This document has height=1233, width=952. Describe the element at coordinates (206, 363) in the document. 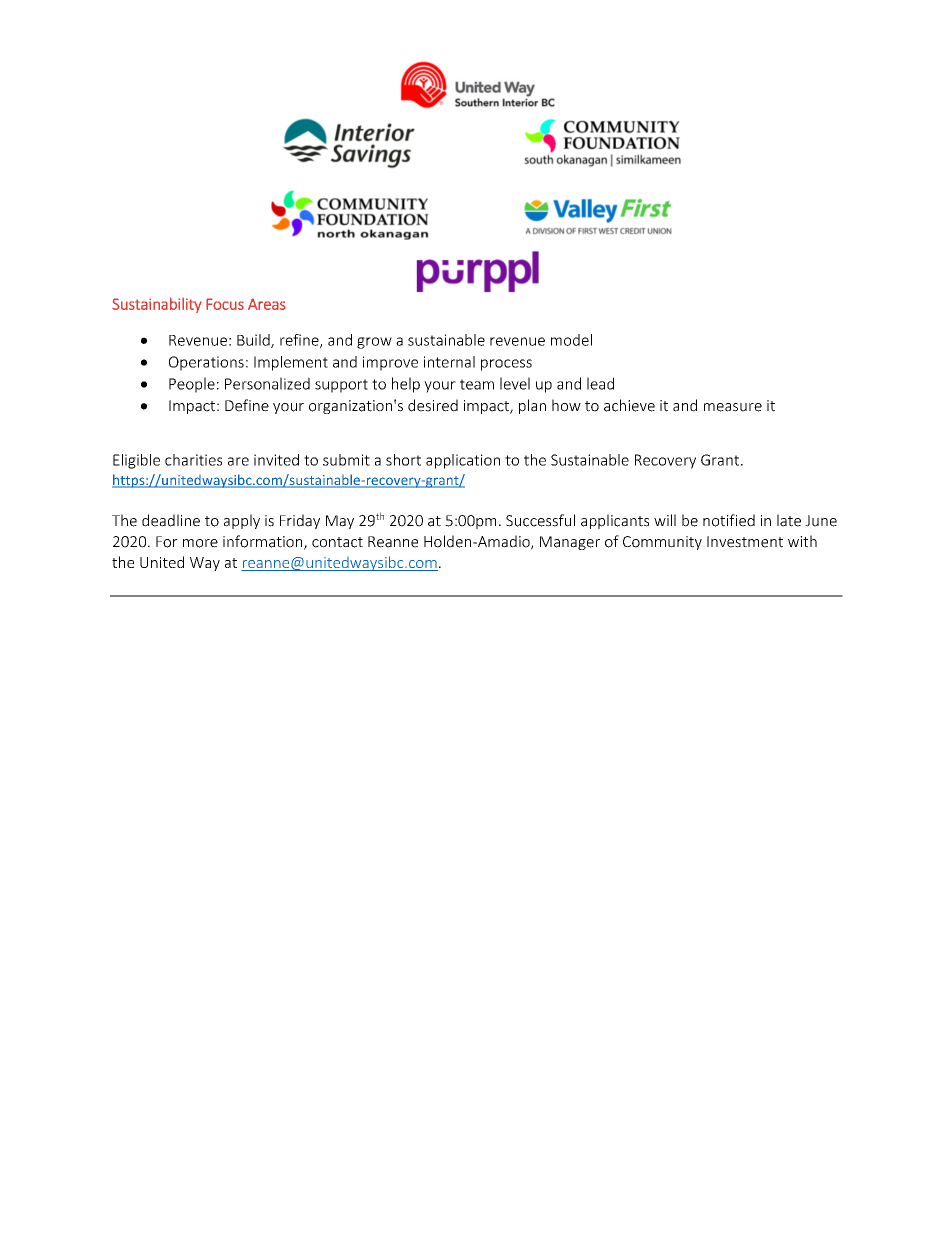

I see `Operations` at that location.
